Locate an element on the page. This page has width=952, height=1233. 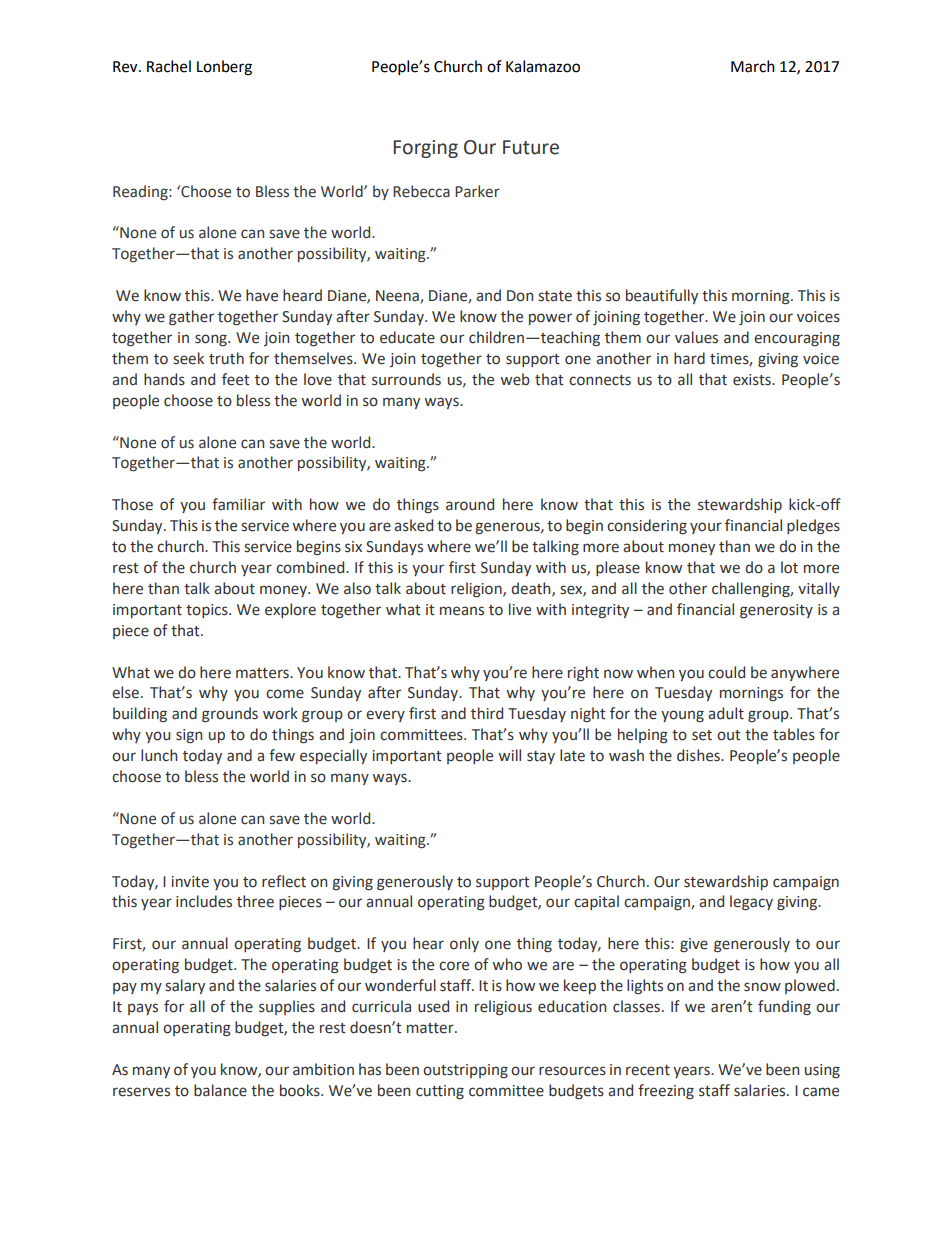
freezing is located at coordinates (666, 1091).
